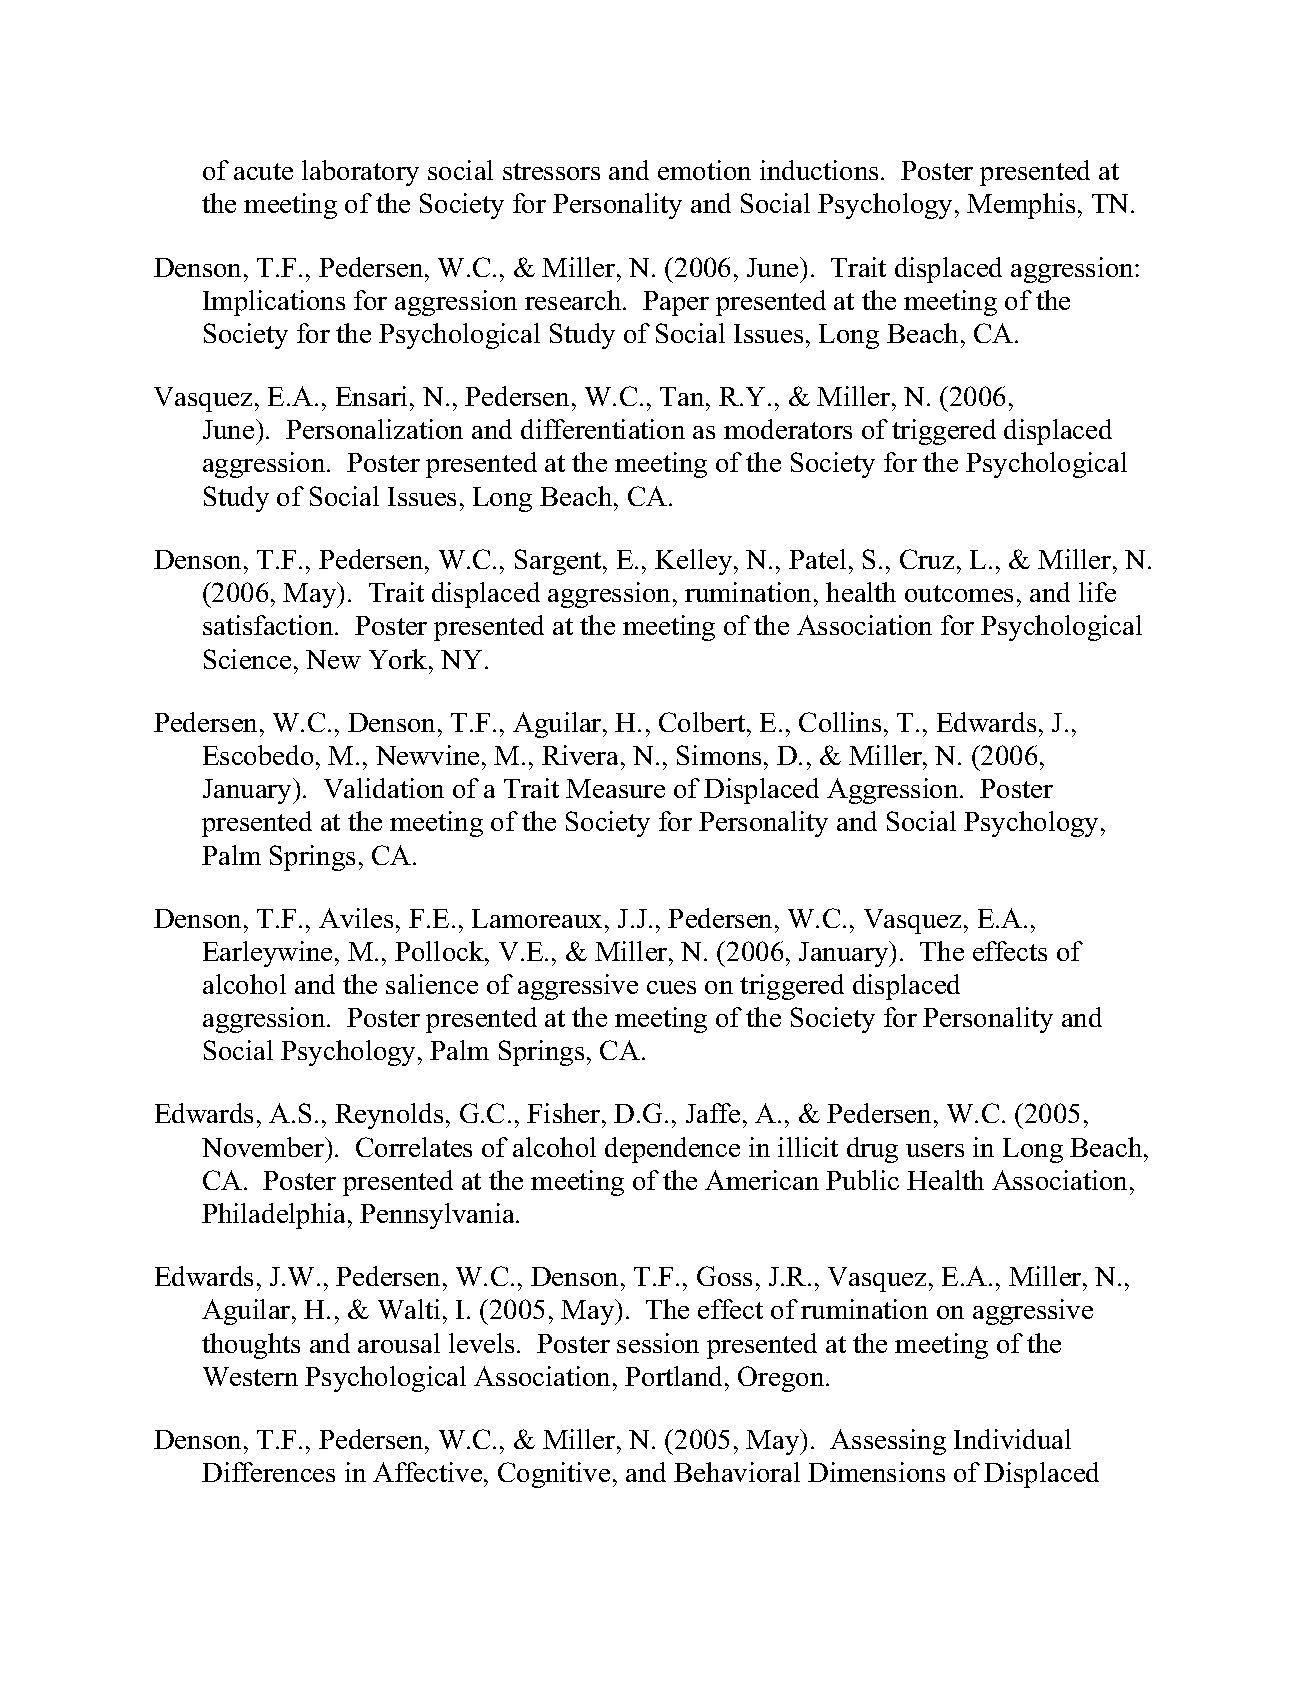 Image resolution: width=1309 pixels, height=1694 pixels. Describe the element at coordinates (1021, 206) in the image. I see `Memphis` at that location.
